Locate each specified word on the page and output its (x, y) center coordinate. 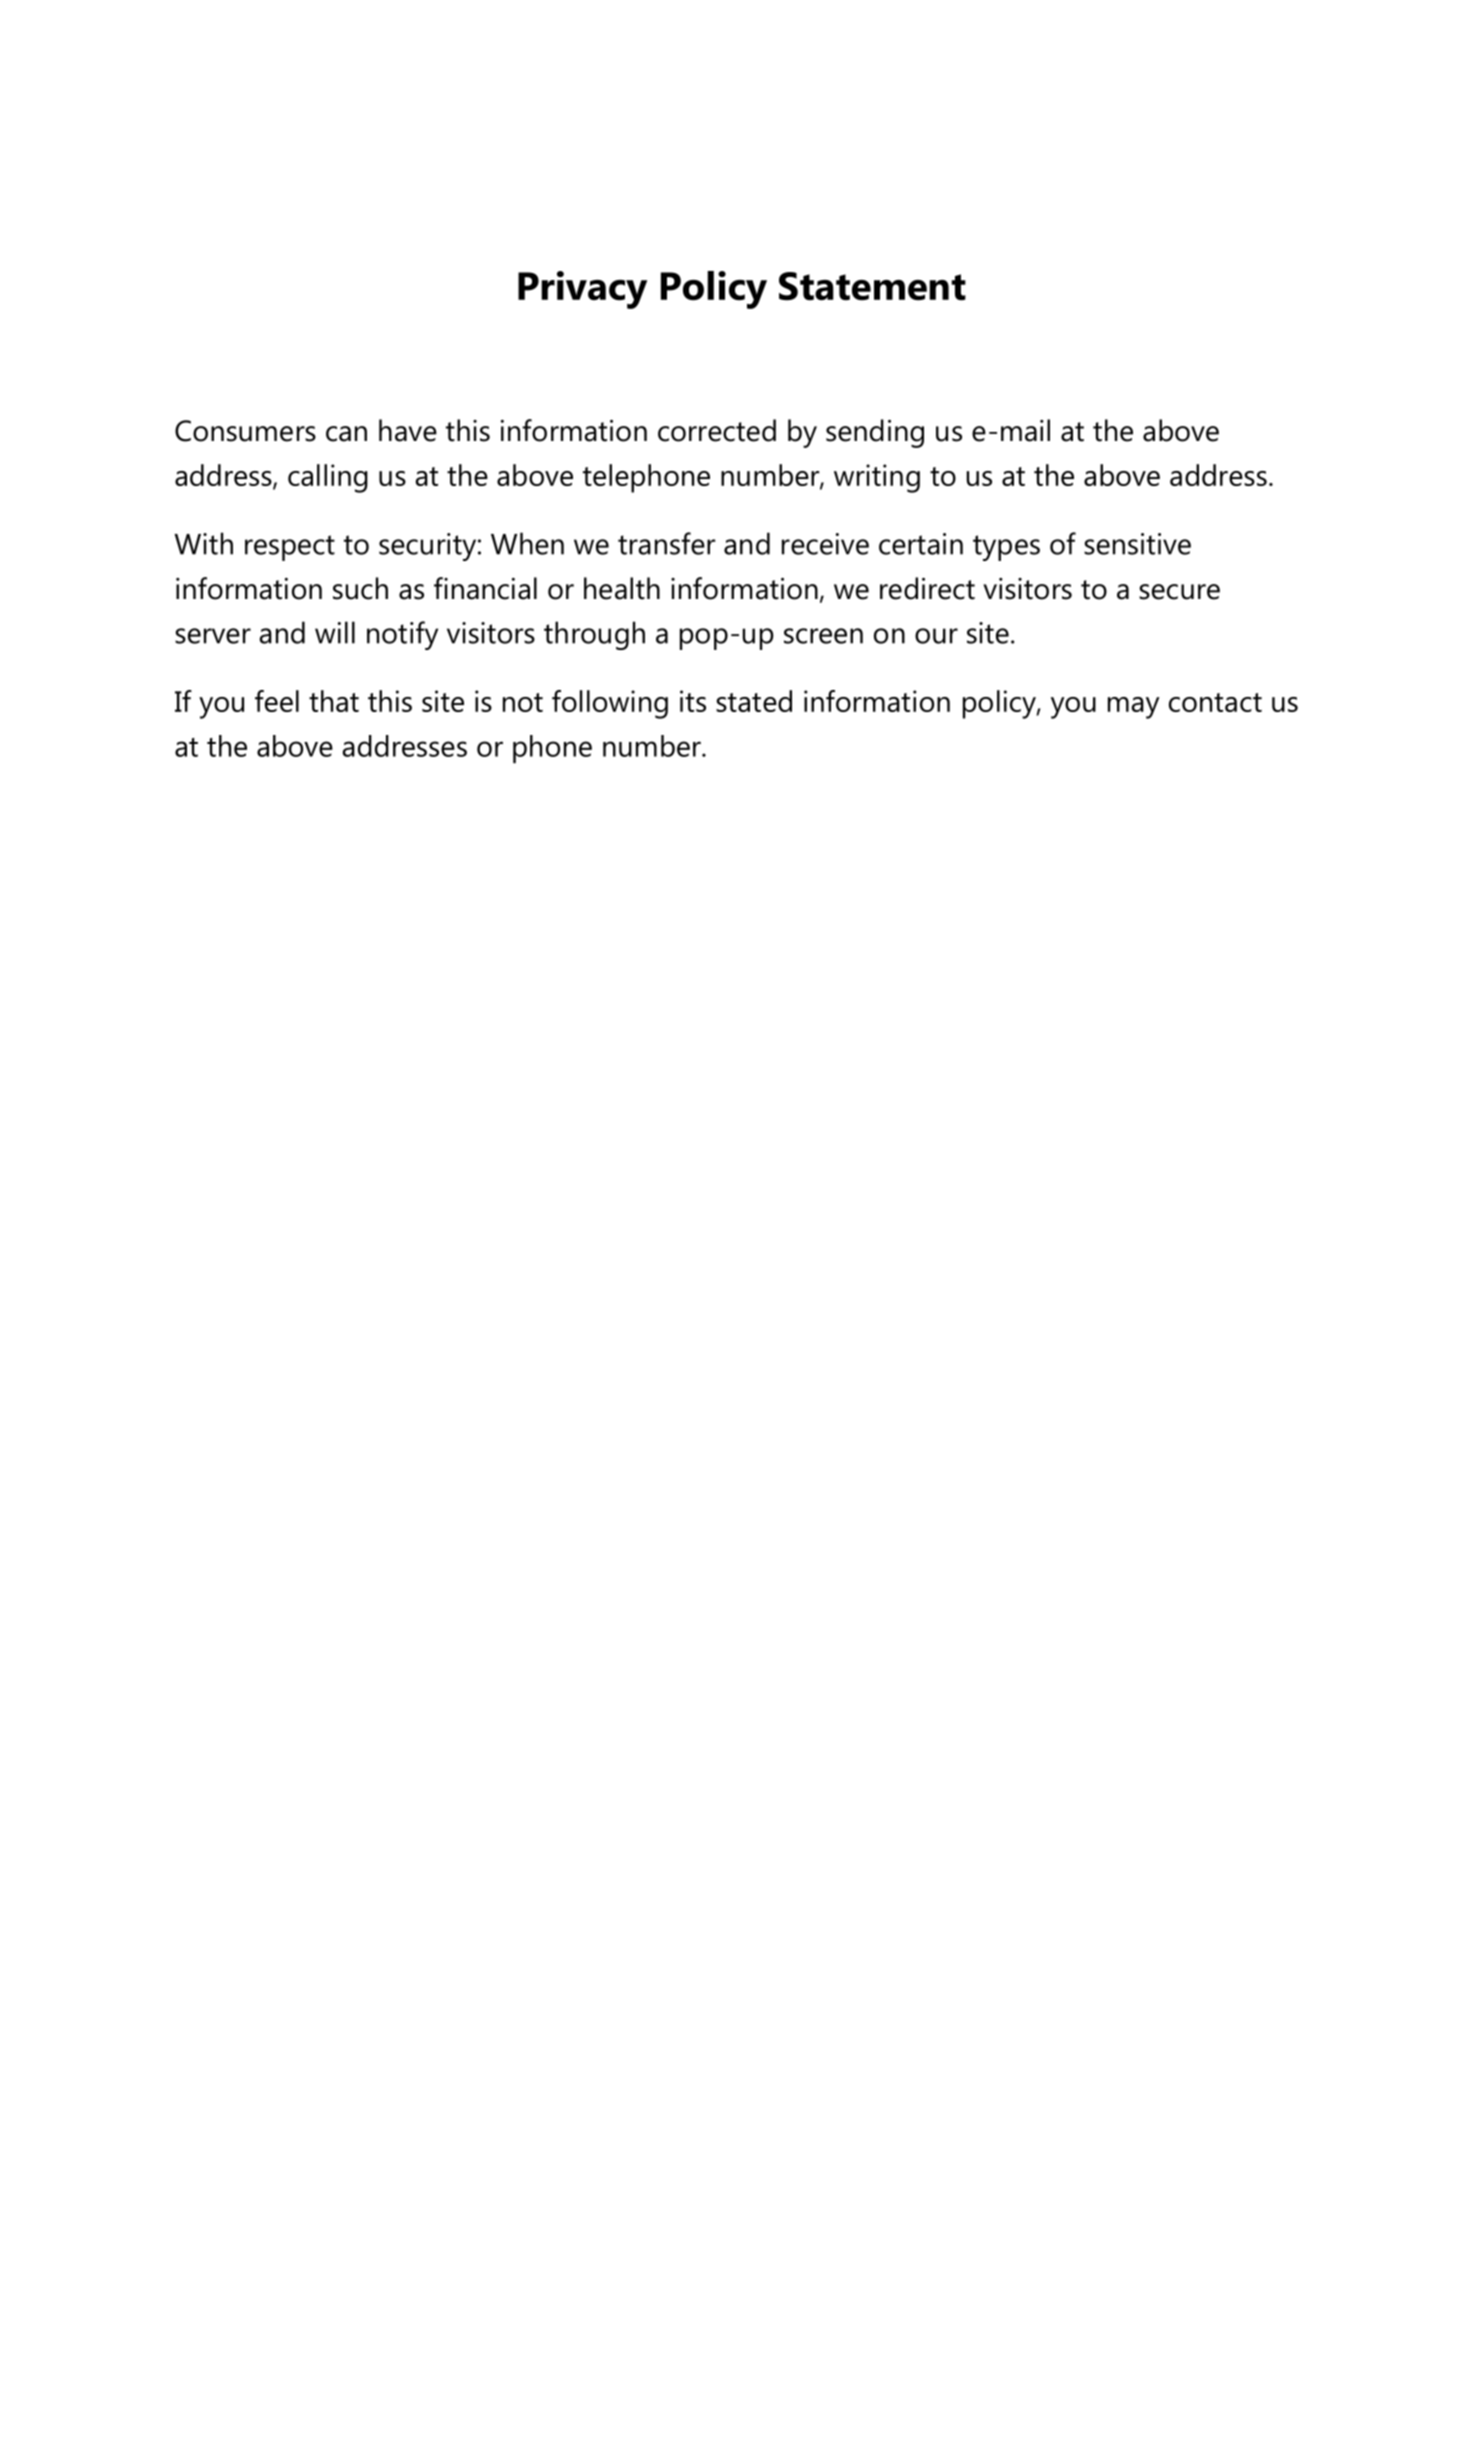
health (622, 588)
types (1006, 548)
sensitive (1137, 544)
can (346, 434)
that (334, 701)
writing (877, 478)
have (408, 430)
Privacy (582, 290)
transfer (666, 543)
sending (875, 433)
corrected (717, 430)
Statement (872, 286)
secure (1179, 592)
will (335, 632)
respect (290, 548)
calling (328, 478)
